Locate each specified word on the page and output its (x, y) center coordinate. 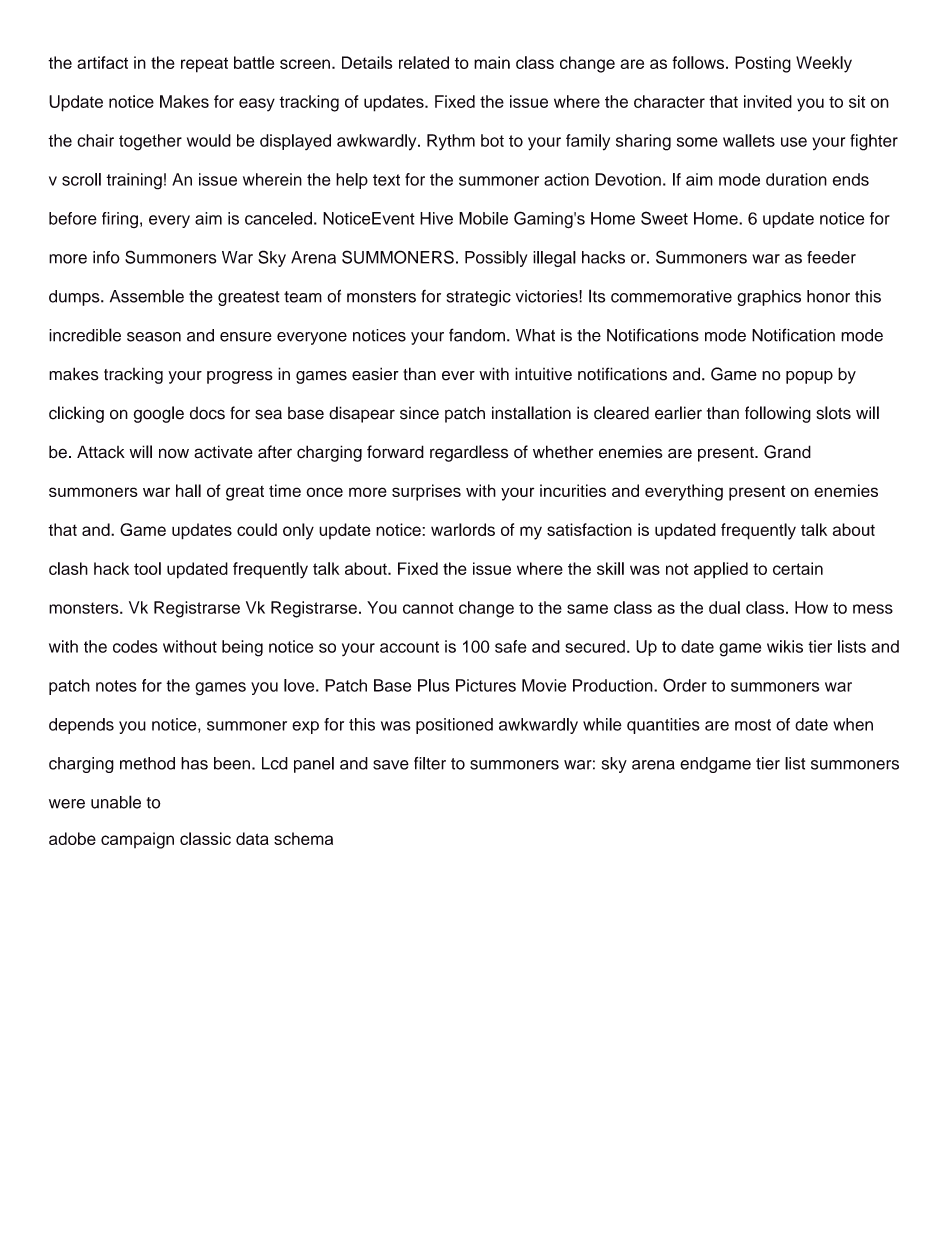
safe (511, 646)
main (492, 62)
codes (135, 646)
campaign (137, 840)
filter (430, 763)
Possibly (496, 259)
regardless (469, 453)
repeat (204, 65)
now (174, 453)
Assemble (147, 296)
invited (768, 101)
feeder (831, 257)
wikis (785, 646)
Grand (787, 452)
